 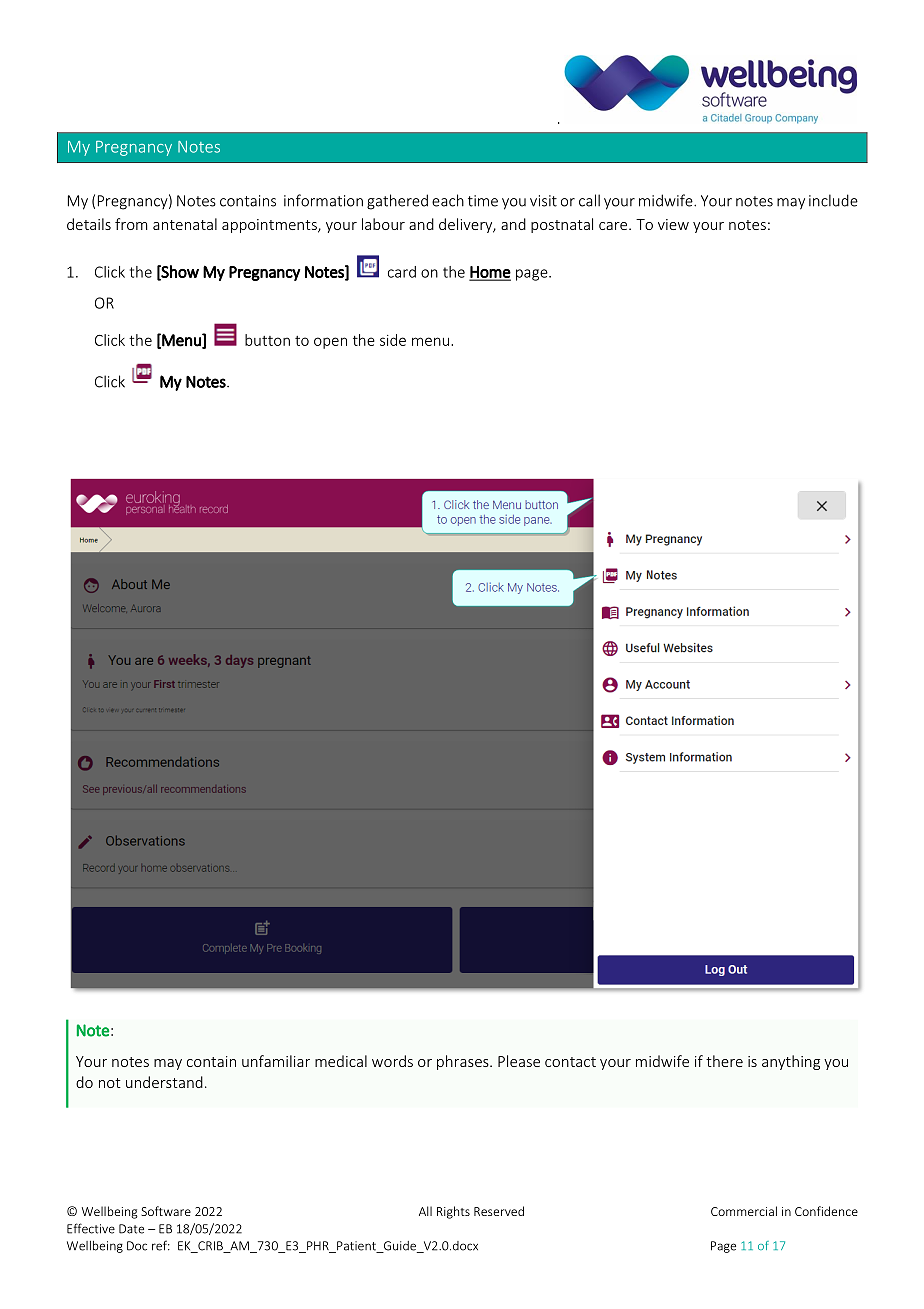 I want to click on each, so click(x=448, y=200).
